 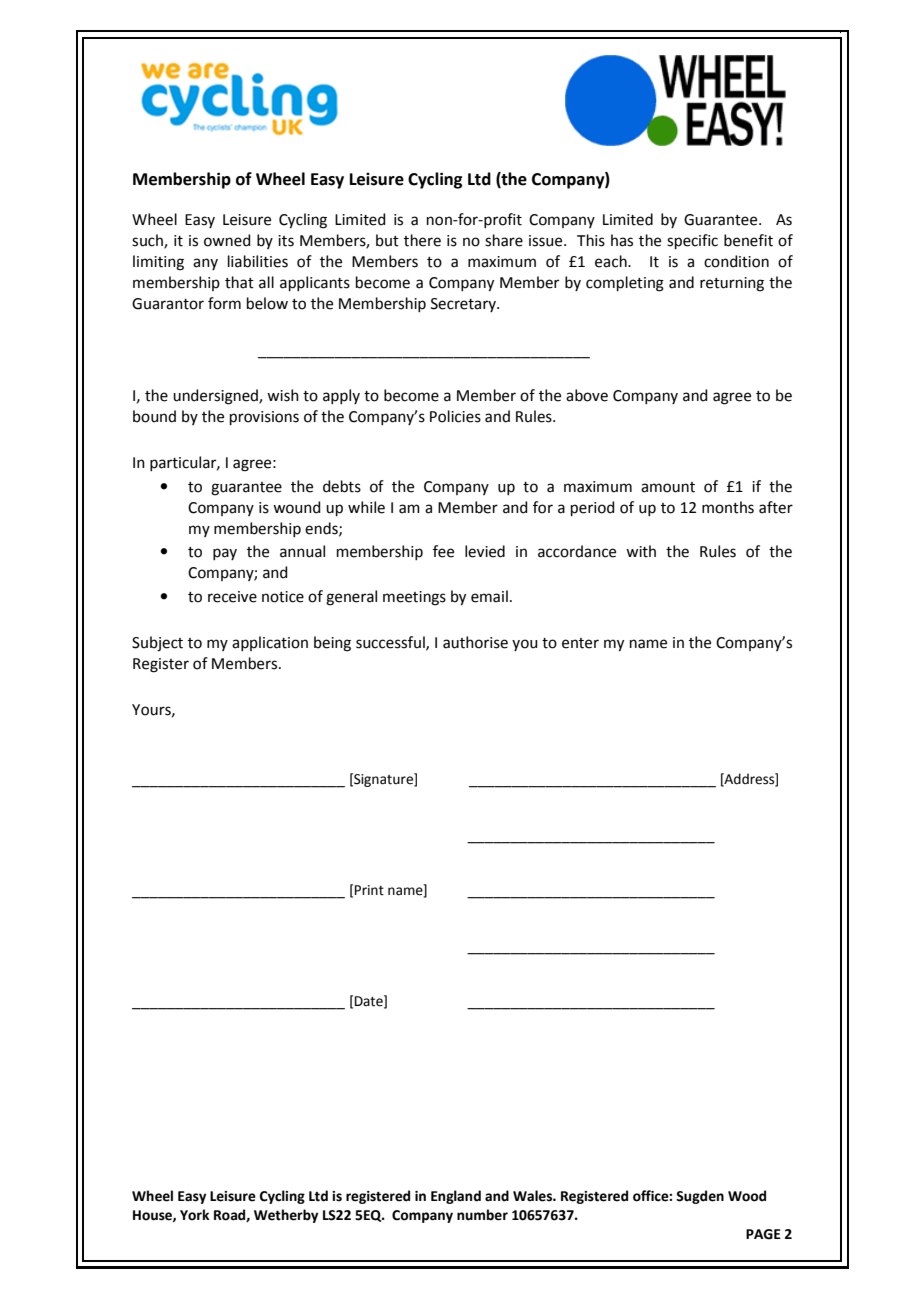 I want to click on York, so click(x=195, y=1215).
